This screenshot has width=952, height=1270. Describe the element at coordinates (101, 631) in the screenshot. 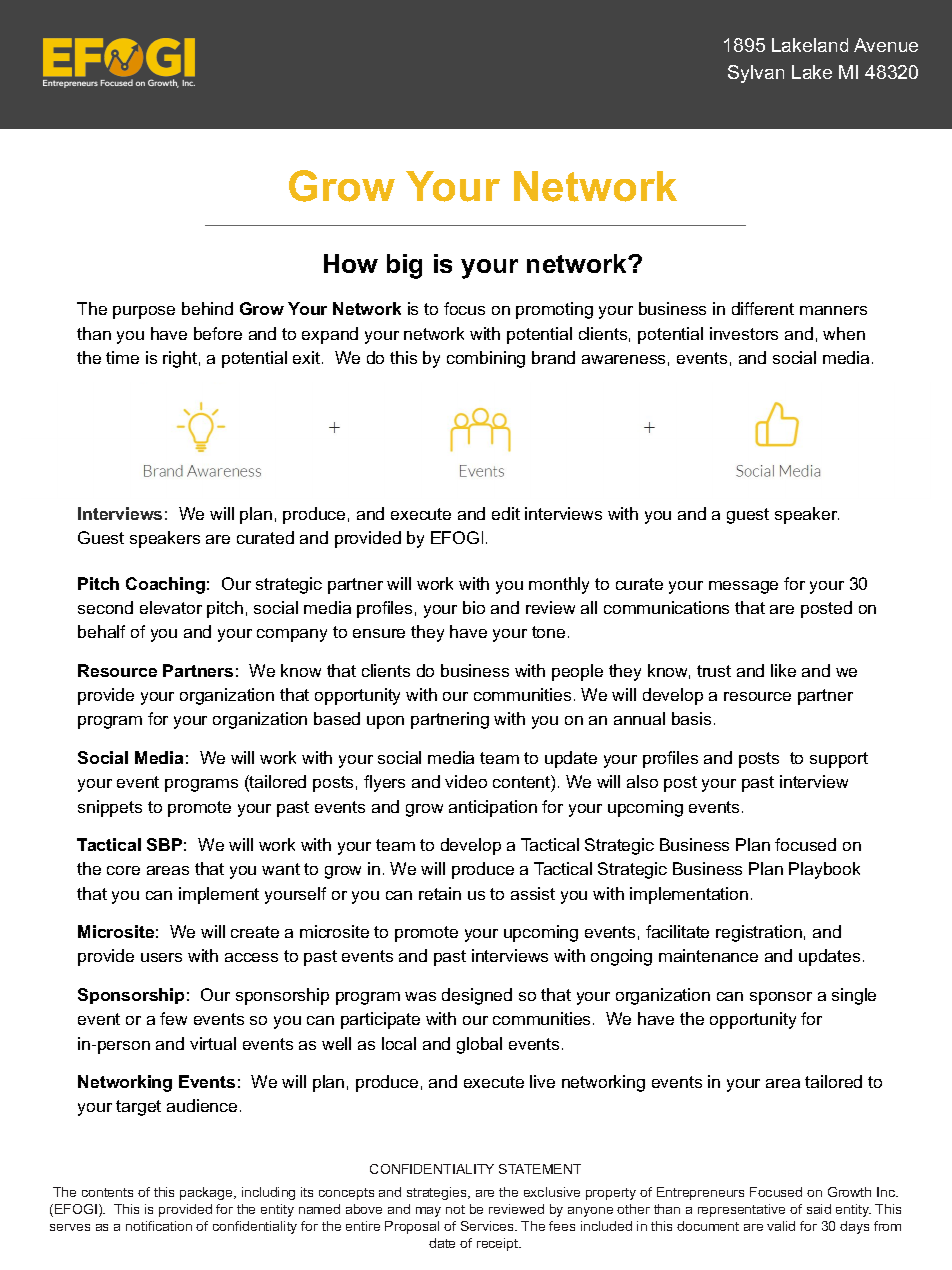

I see `behalf` at that location.
